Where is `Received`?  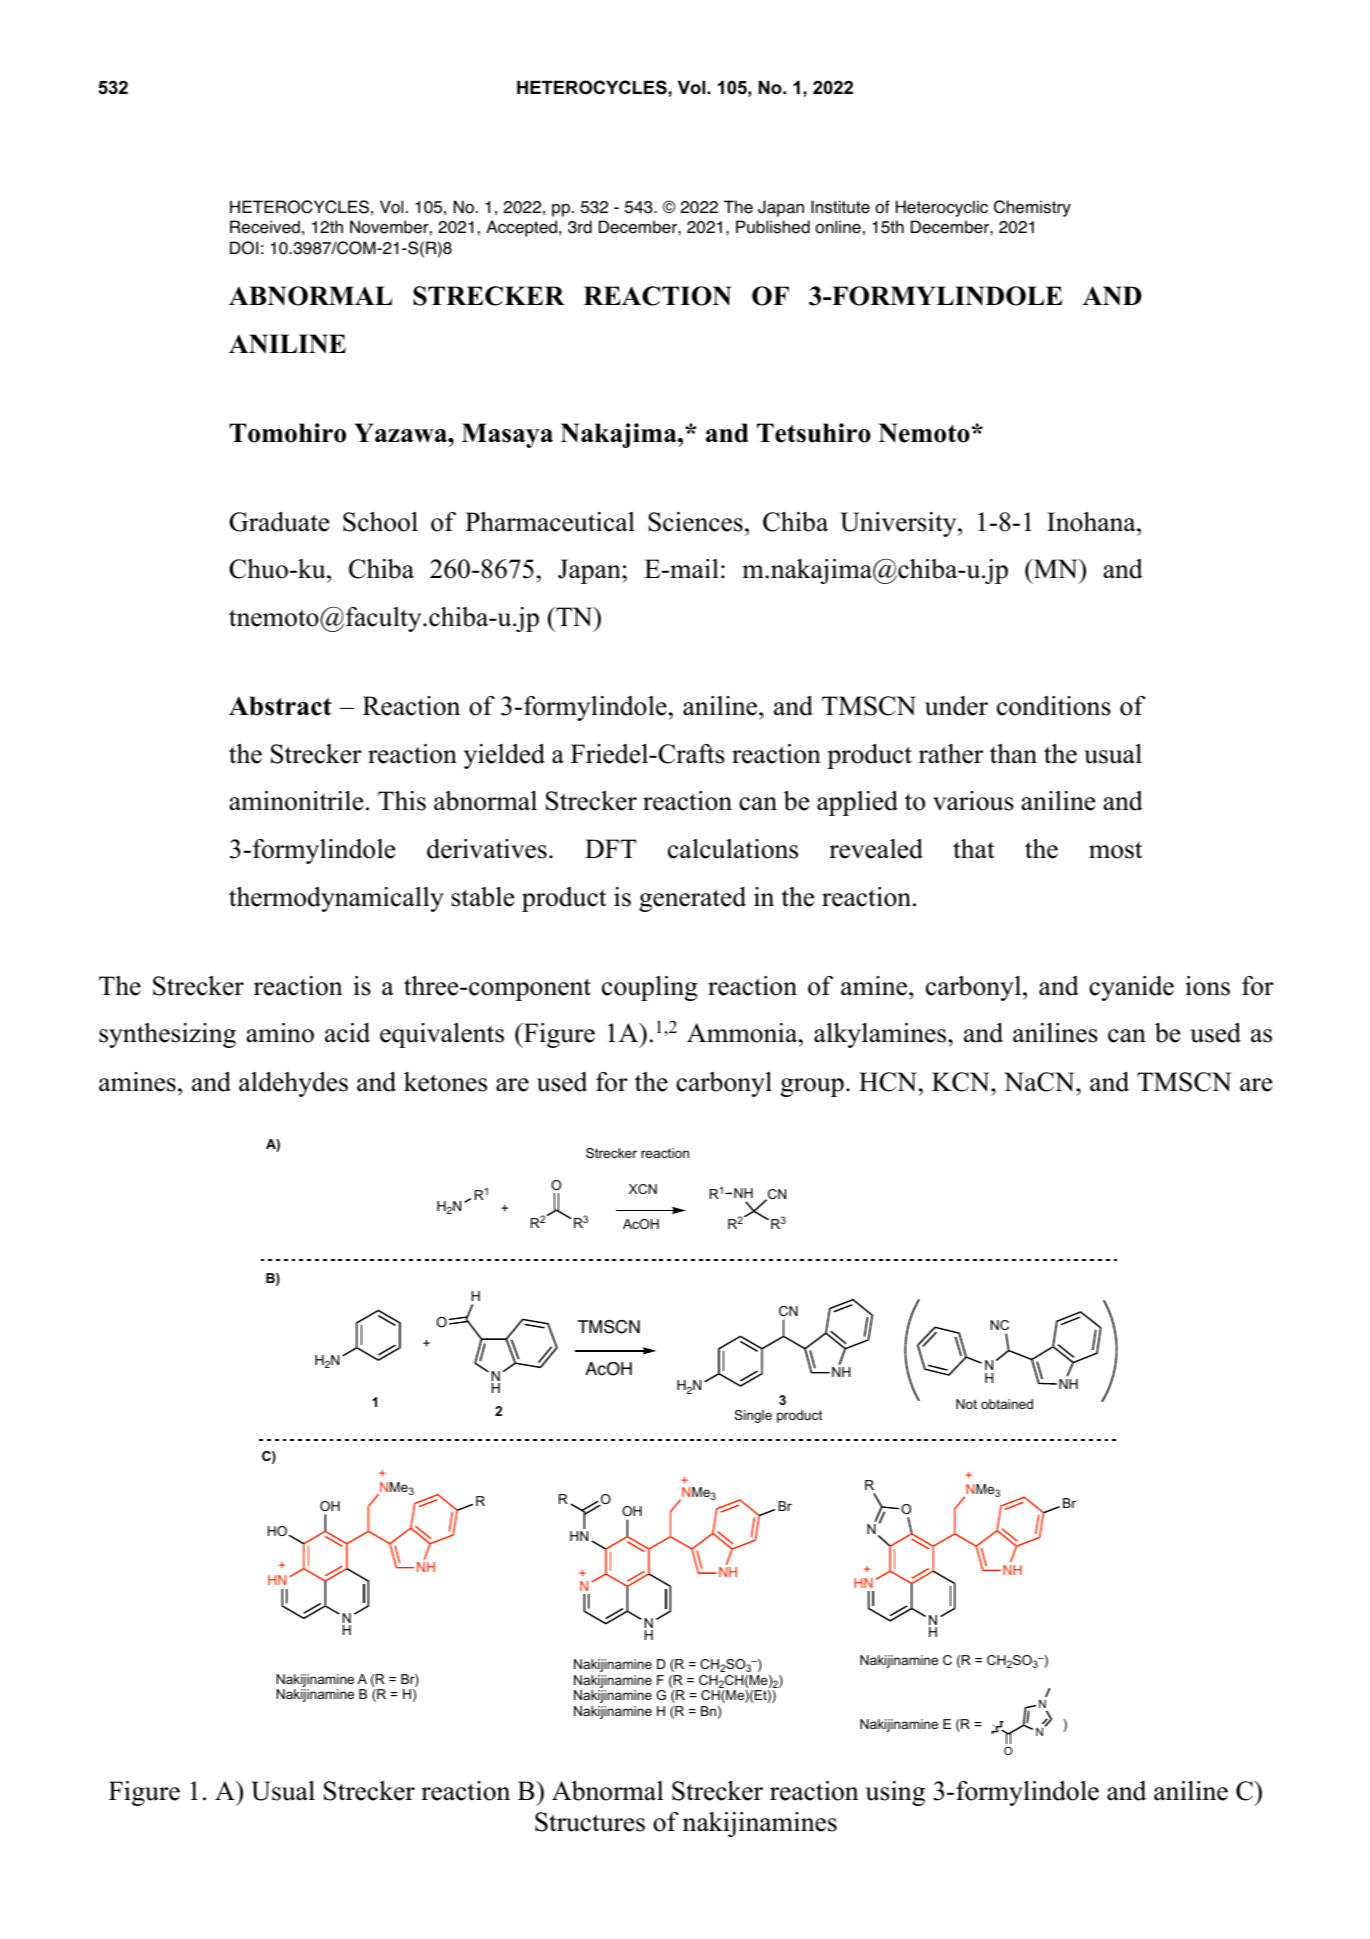 Received is located at coordinates (265, 227).
